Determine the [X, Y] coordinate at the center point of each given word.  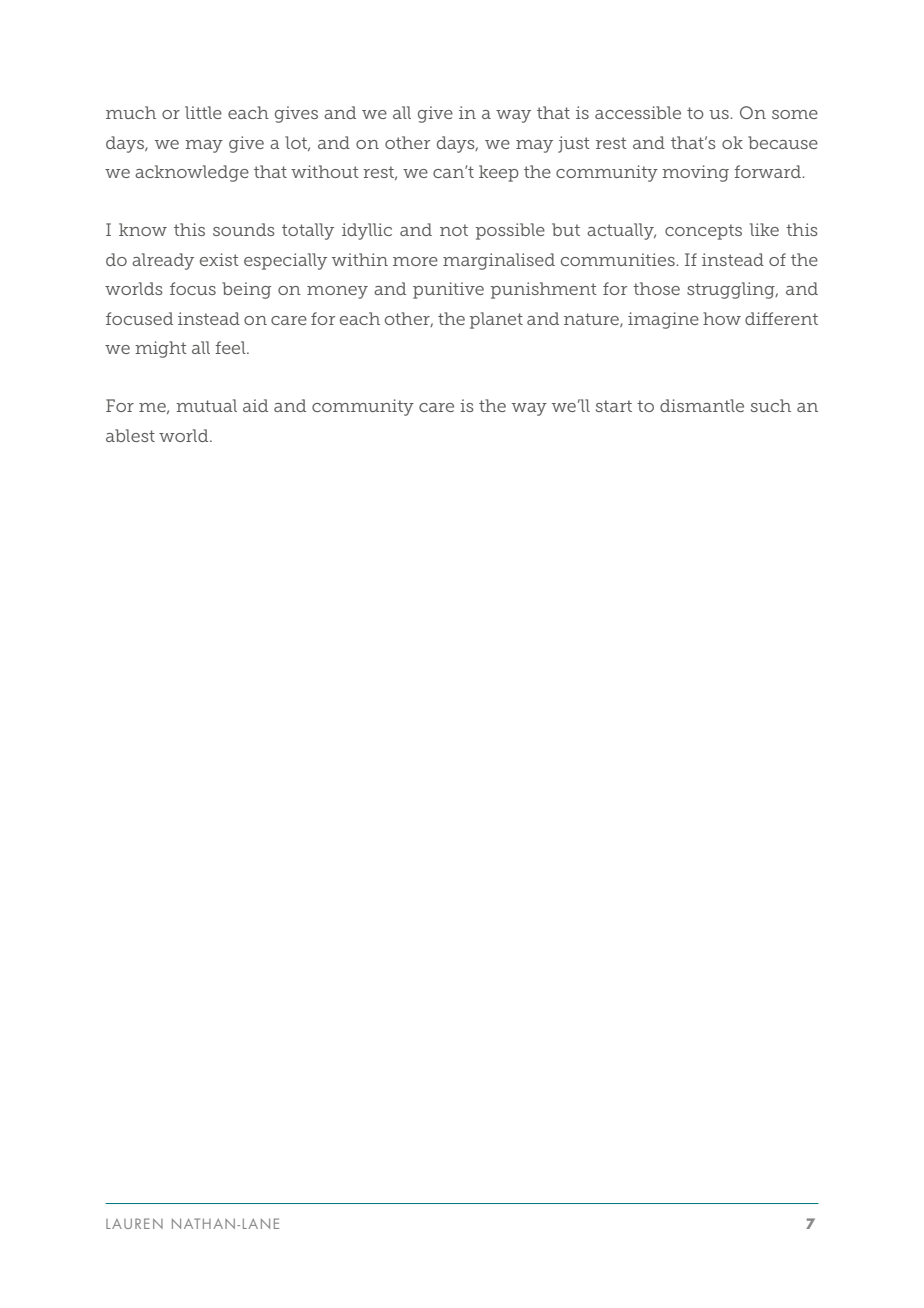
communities [619, 259]
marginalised [499, 261]
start [614, 406]
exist [219, 259]
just [574, 144]
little [203, 112]
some [795, 114]
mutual [206, 405]
